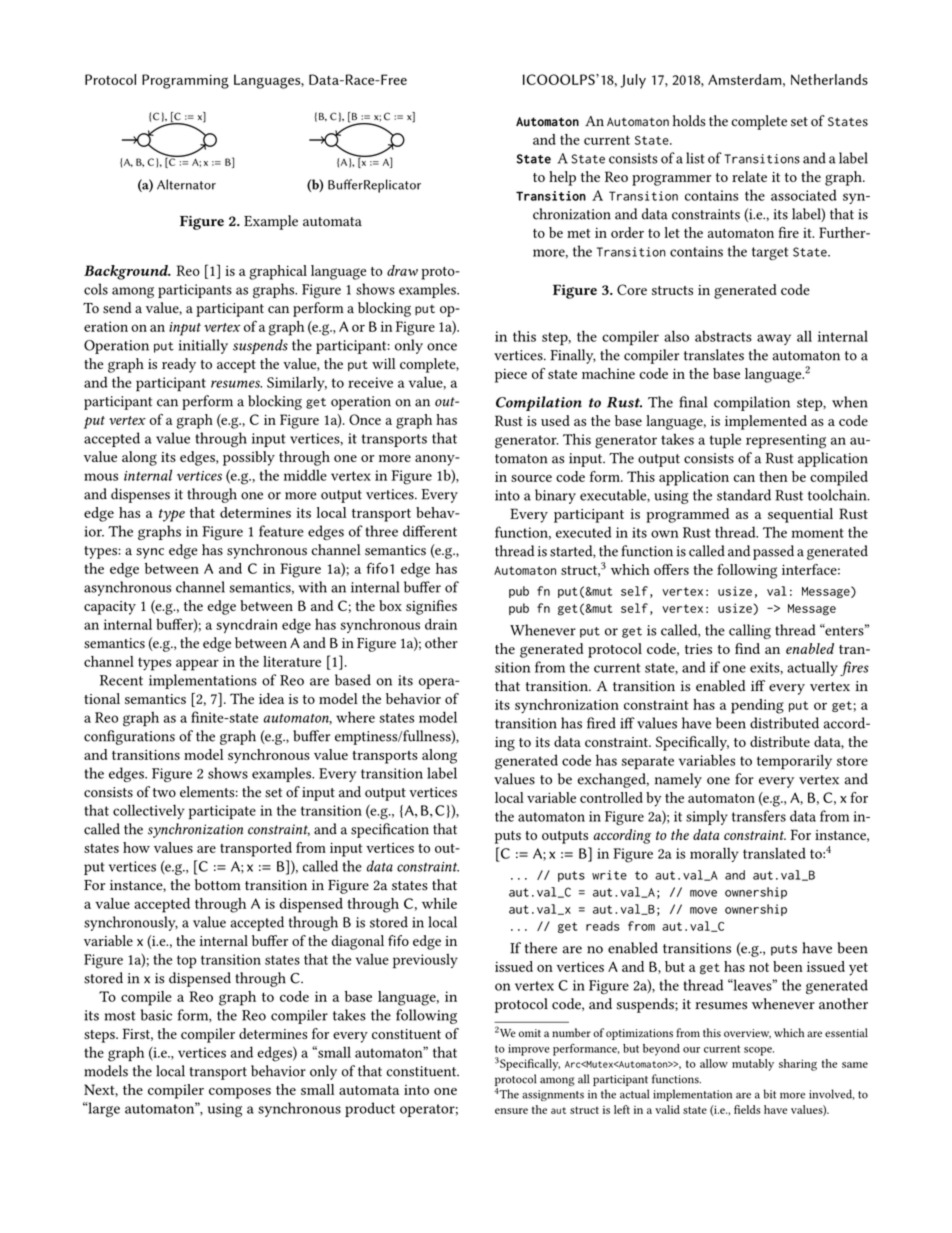 This page has width=952, height=1233. Describe the element at coordinates (240, 1093) in the page. I see `composes` at that location.
